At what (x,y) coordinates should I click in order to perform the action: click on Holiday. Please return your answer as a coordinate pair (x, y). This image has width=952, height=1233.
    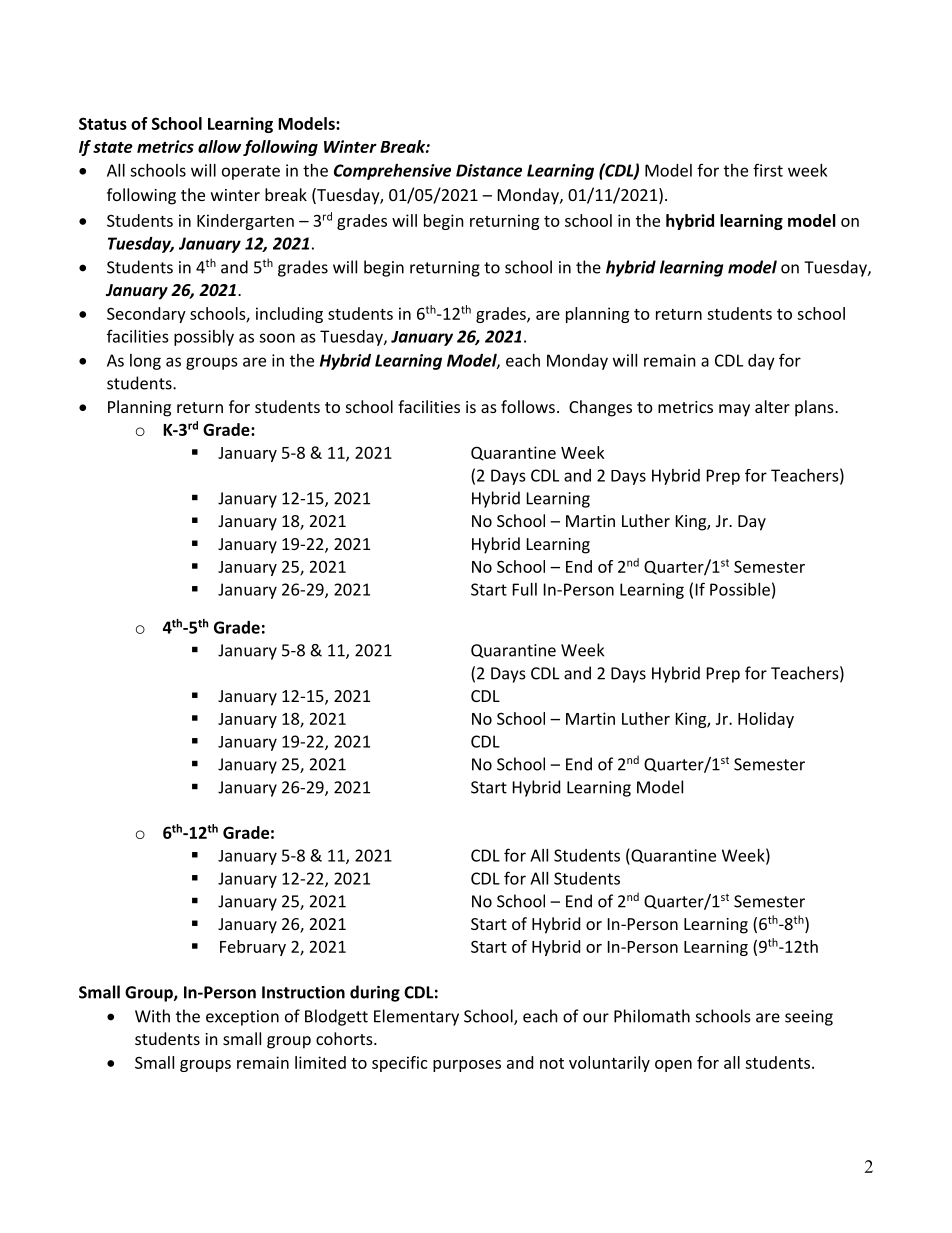
    Looking at the image, I should click on (766, 720).
